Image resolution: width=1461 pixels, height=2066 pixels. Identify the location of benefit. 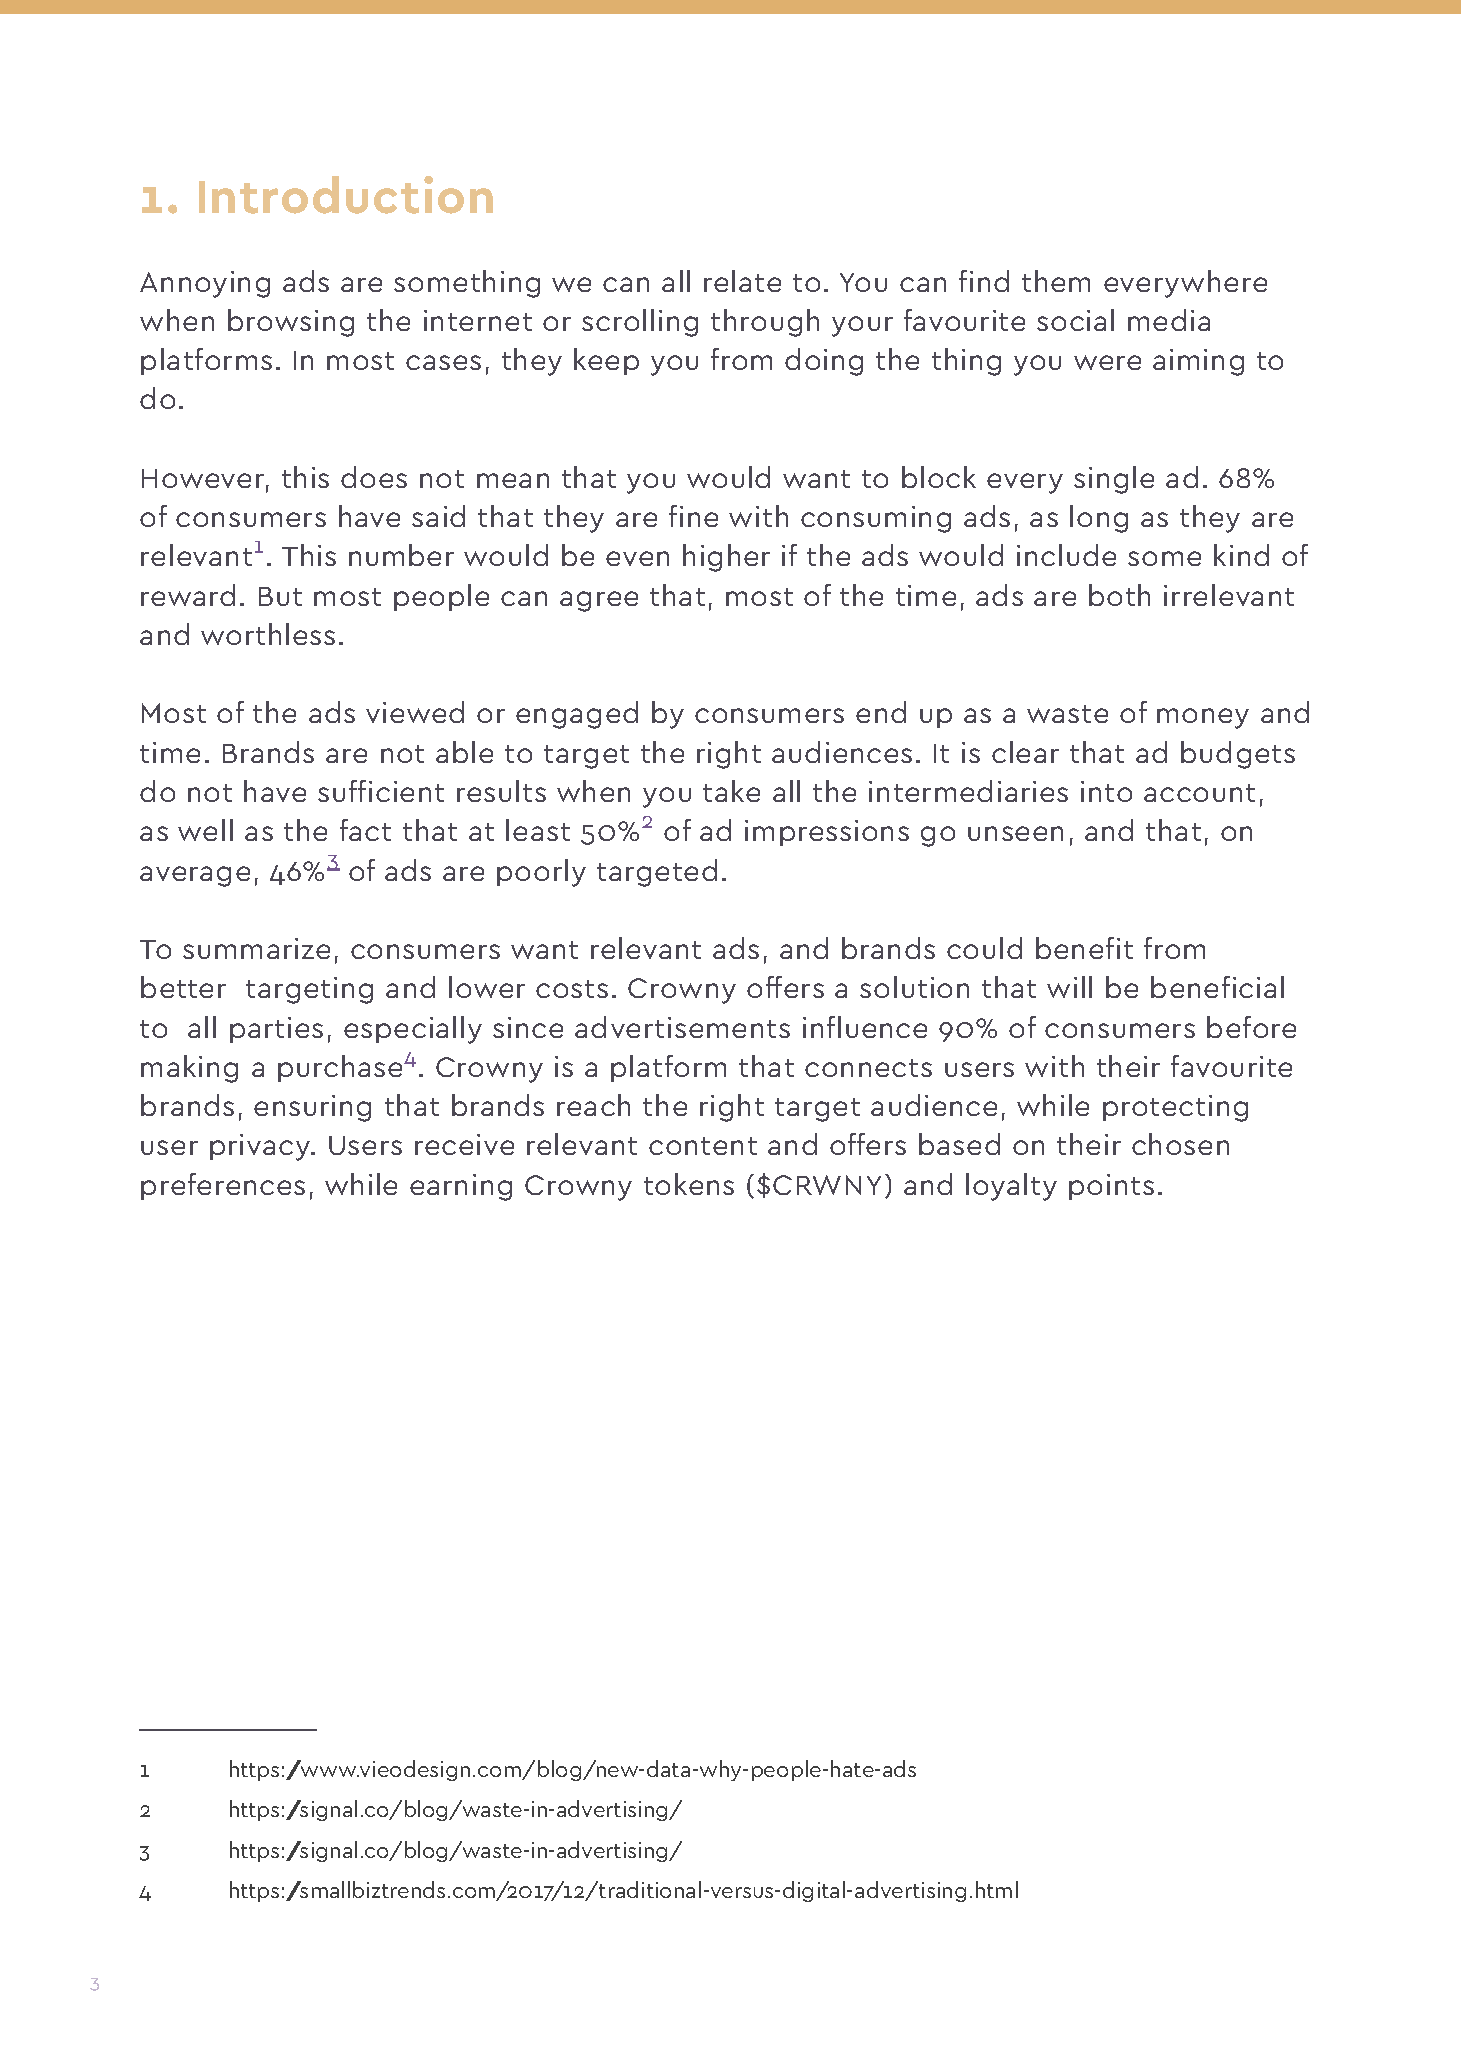
(1084, 948).
